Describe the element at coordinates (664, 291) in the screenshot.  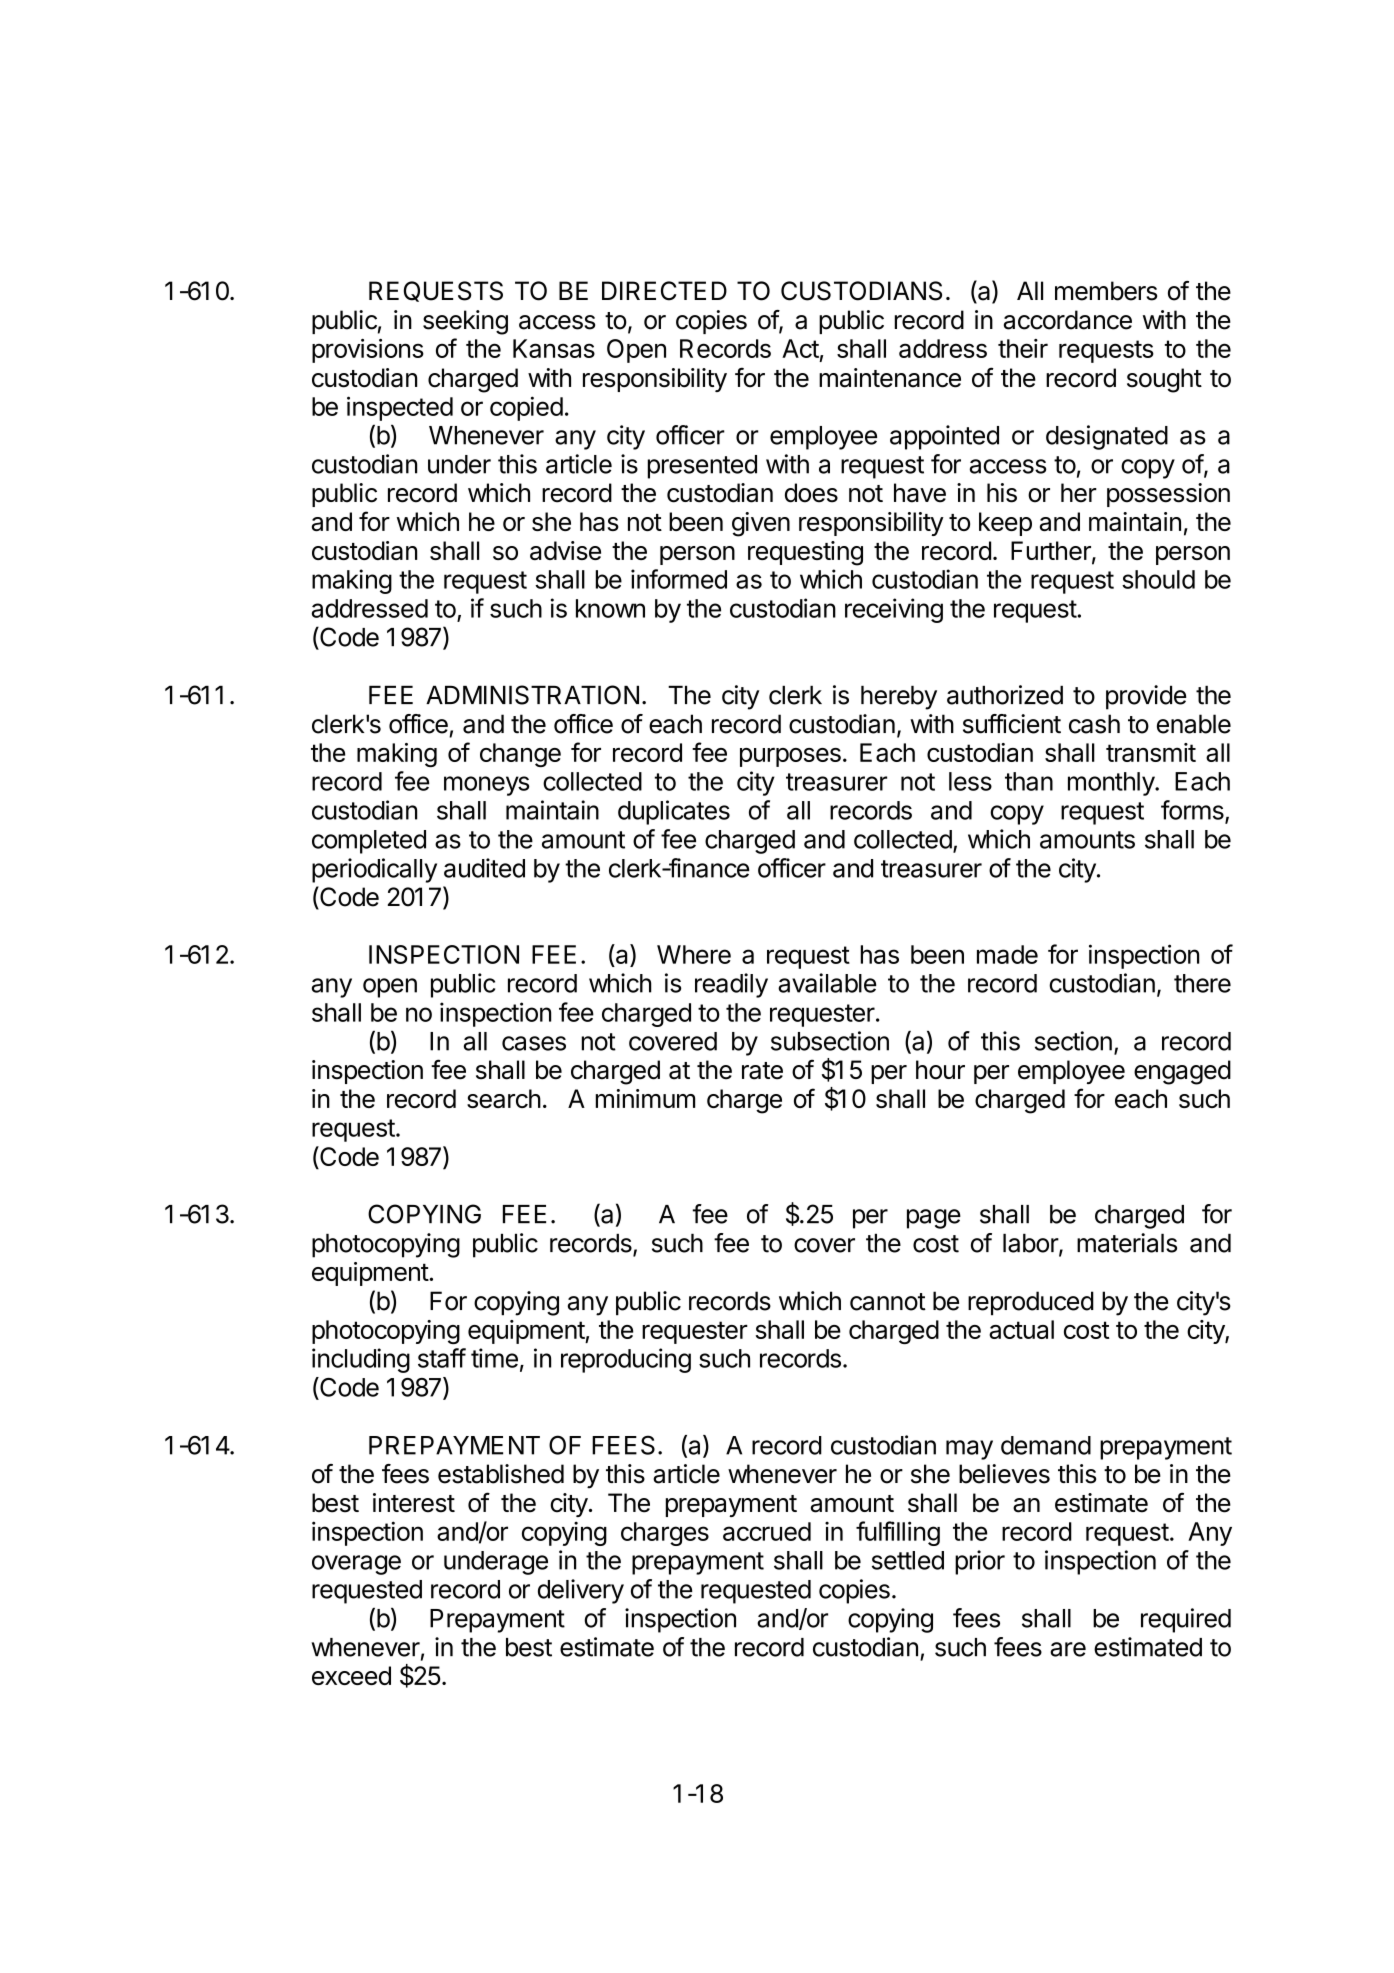
I see `DIRECTED` at that location.
